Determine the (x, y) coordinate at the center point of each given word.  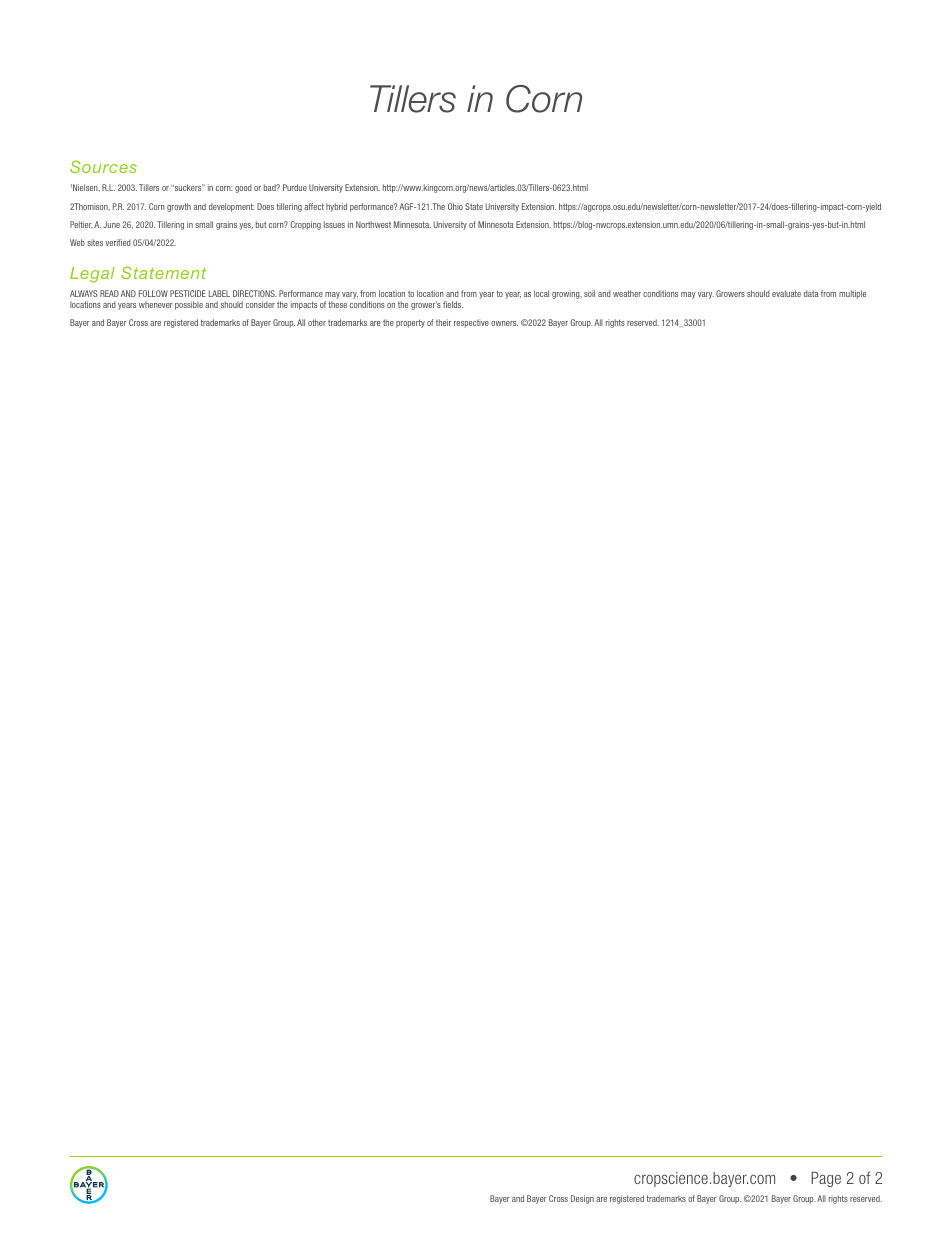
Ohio (455, 206)
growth (179, 207)
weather (627, 293)
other (317, 322)
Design (582, 1199)
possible (189, 305)
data (811, 293)
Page (826, 1179)
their (443, 322)
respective (471, 323)
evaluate (786, 293)
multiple (852, 294)
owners (504, 323)
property (410, 323)
